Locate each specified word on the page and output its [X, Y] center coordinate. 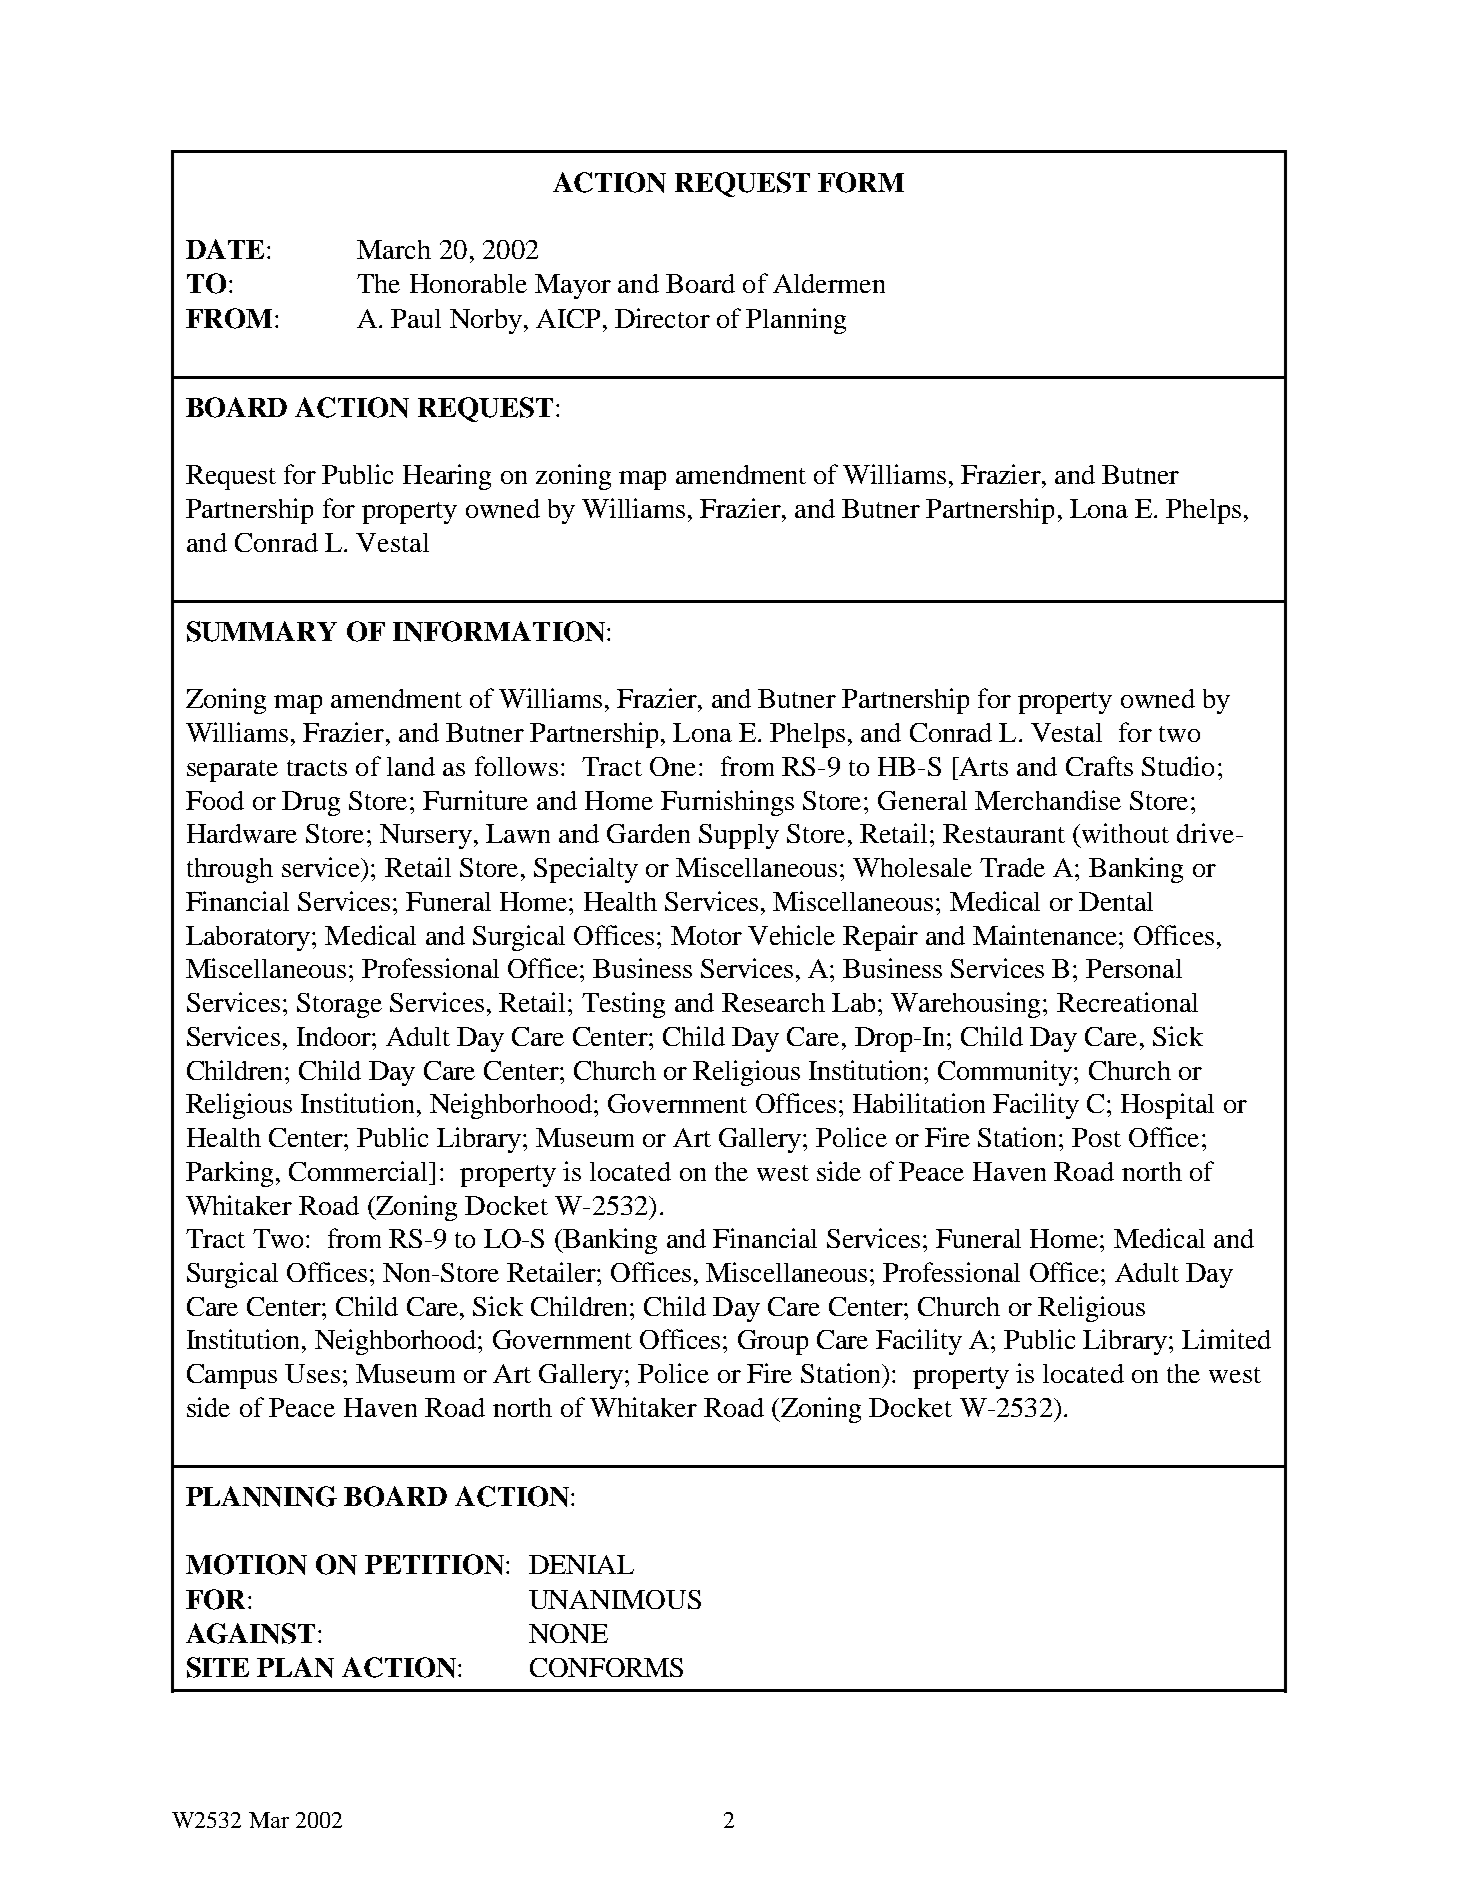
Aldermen [829, 283]
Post [1096, 1137]
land [411, 766]
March [394, 249]
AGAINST [250, 1633]
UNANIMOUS [615, 1599]
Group [773, 1342]
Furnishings [727, 803]
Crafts [1099, 766]
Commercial [359, 1171]
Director [662, 318]
